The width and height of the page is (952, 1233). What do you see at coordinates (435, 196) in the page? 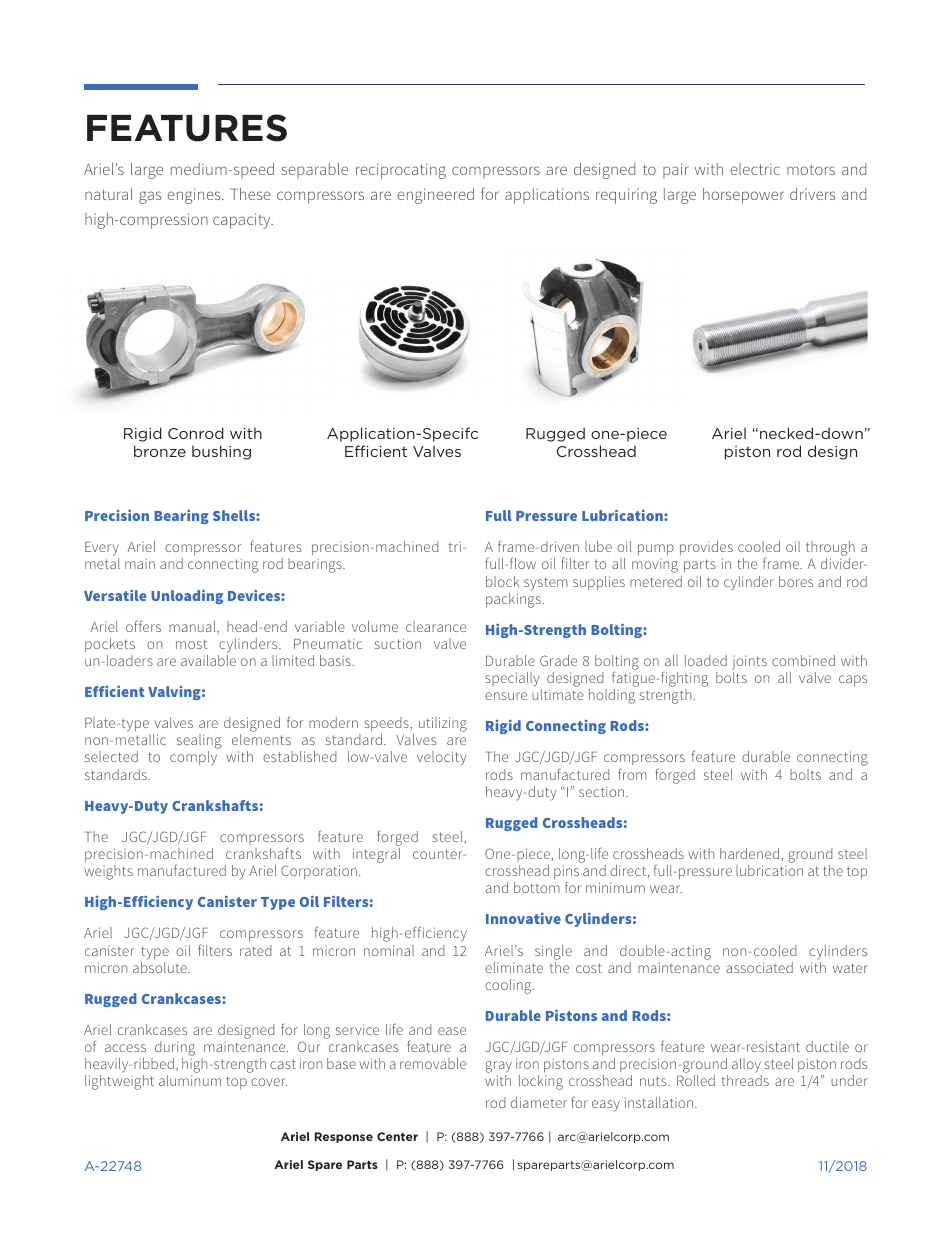
I see `engineered` at bounding box center [435, 196].
